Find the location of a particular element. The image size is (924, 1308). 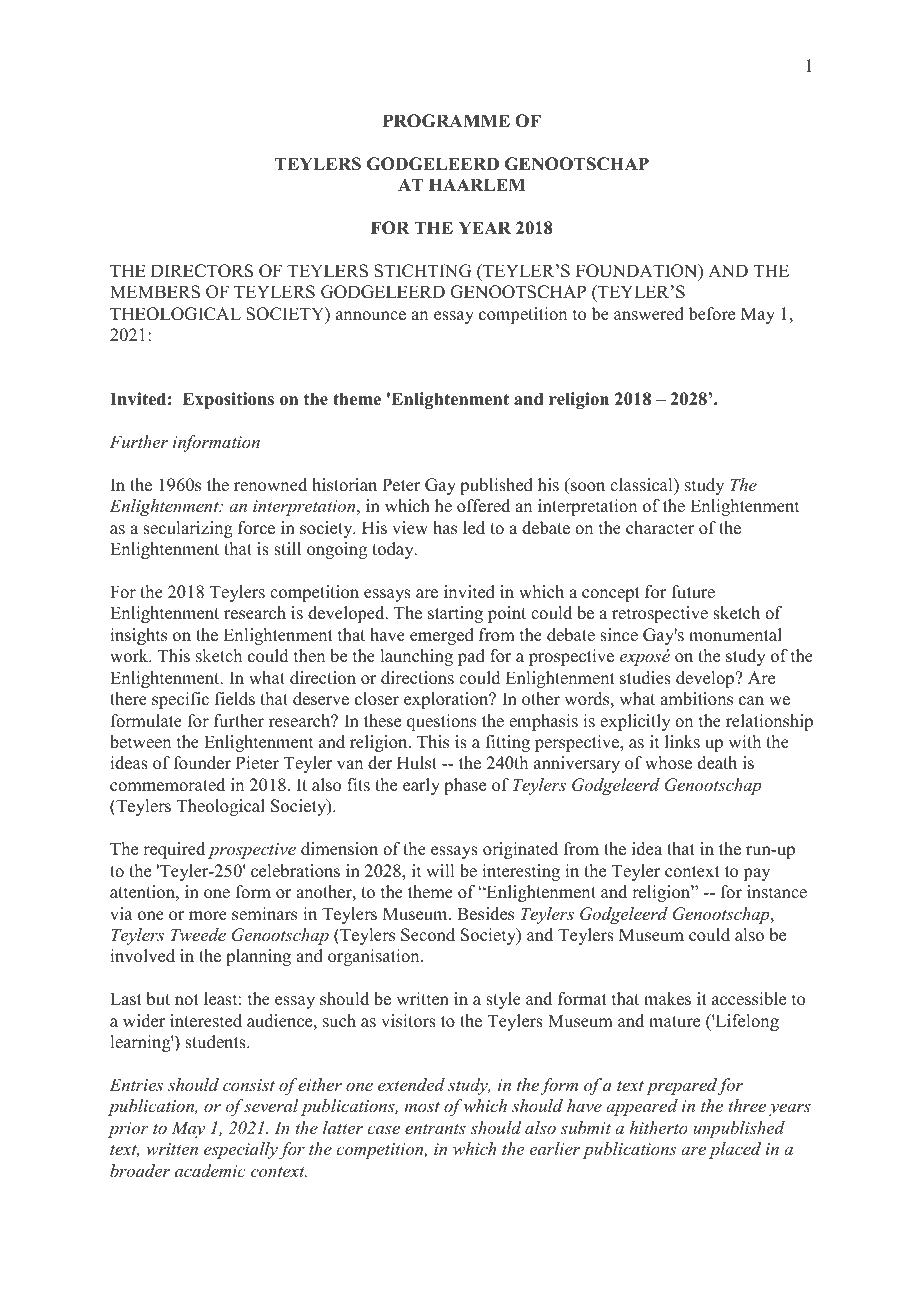

commemorated is located at coordinates (167, 785).
